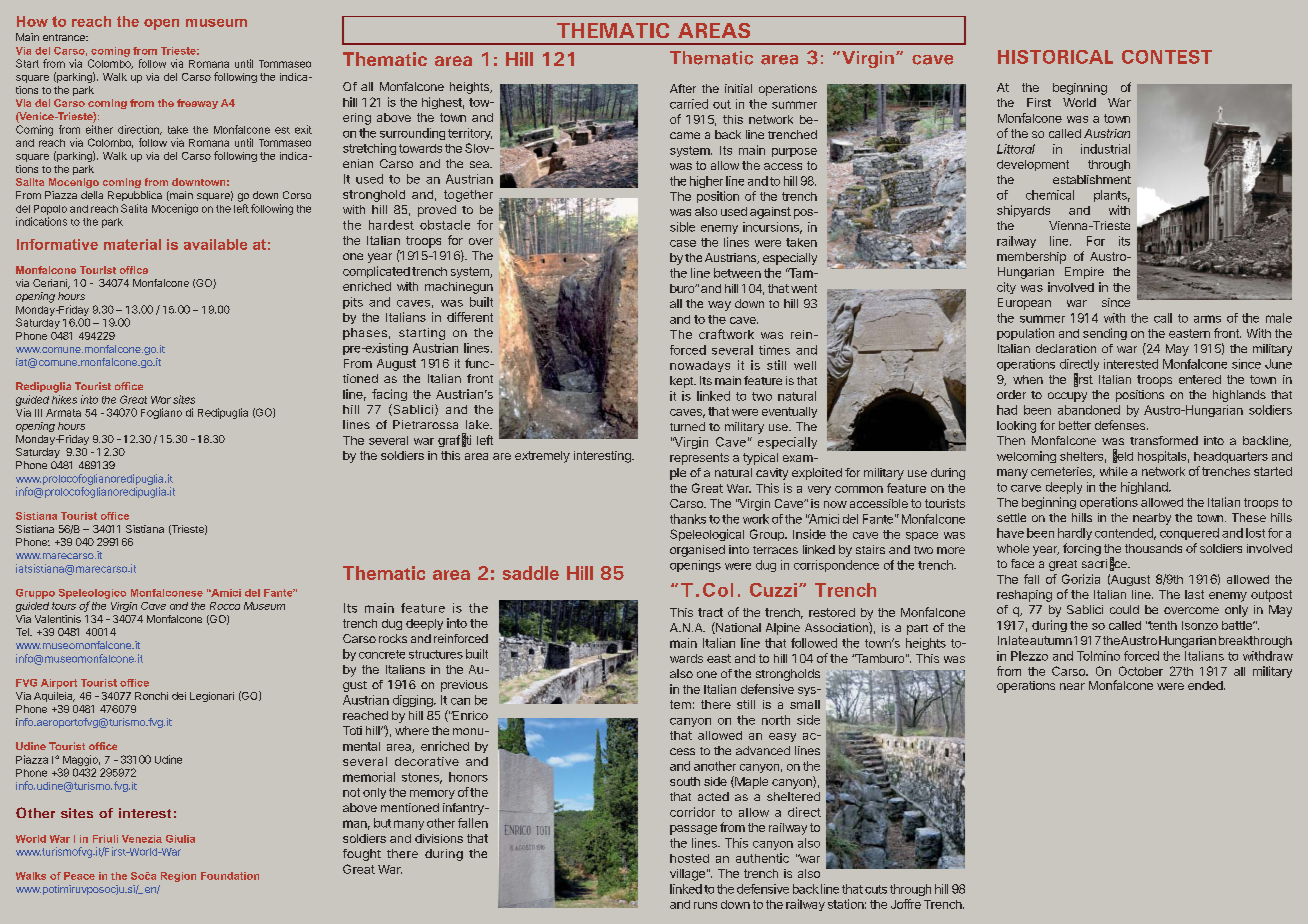 The image size is (1308, 924). Describe the element at coordinates (687, 875) in the screenshot. I see `village` at that location.
